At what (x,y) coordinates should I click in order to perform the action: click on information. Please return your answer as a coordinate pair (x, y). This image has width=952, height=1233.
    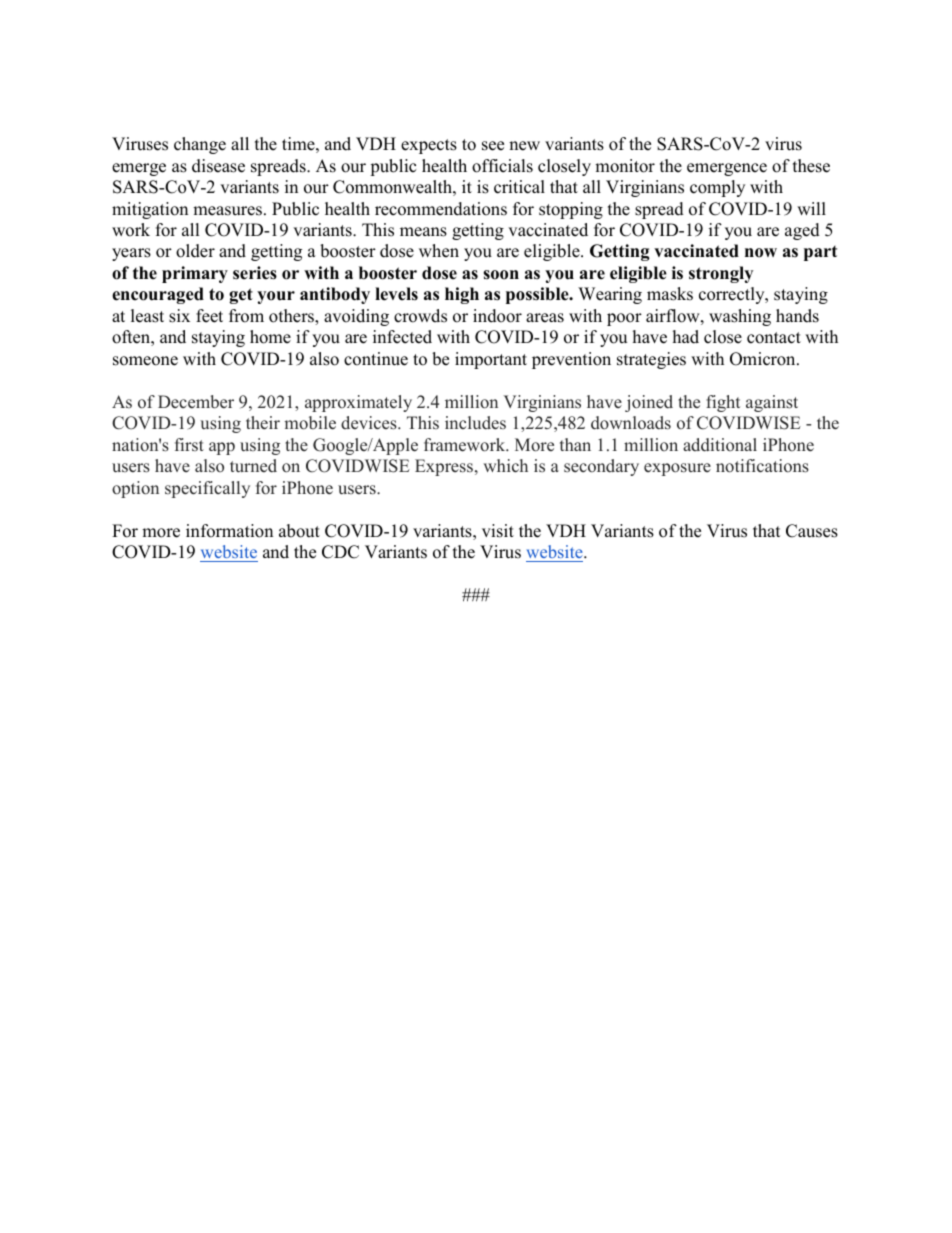
    Looking at the image, I should click on (229, 531).
